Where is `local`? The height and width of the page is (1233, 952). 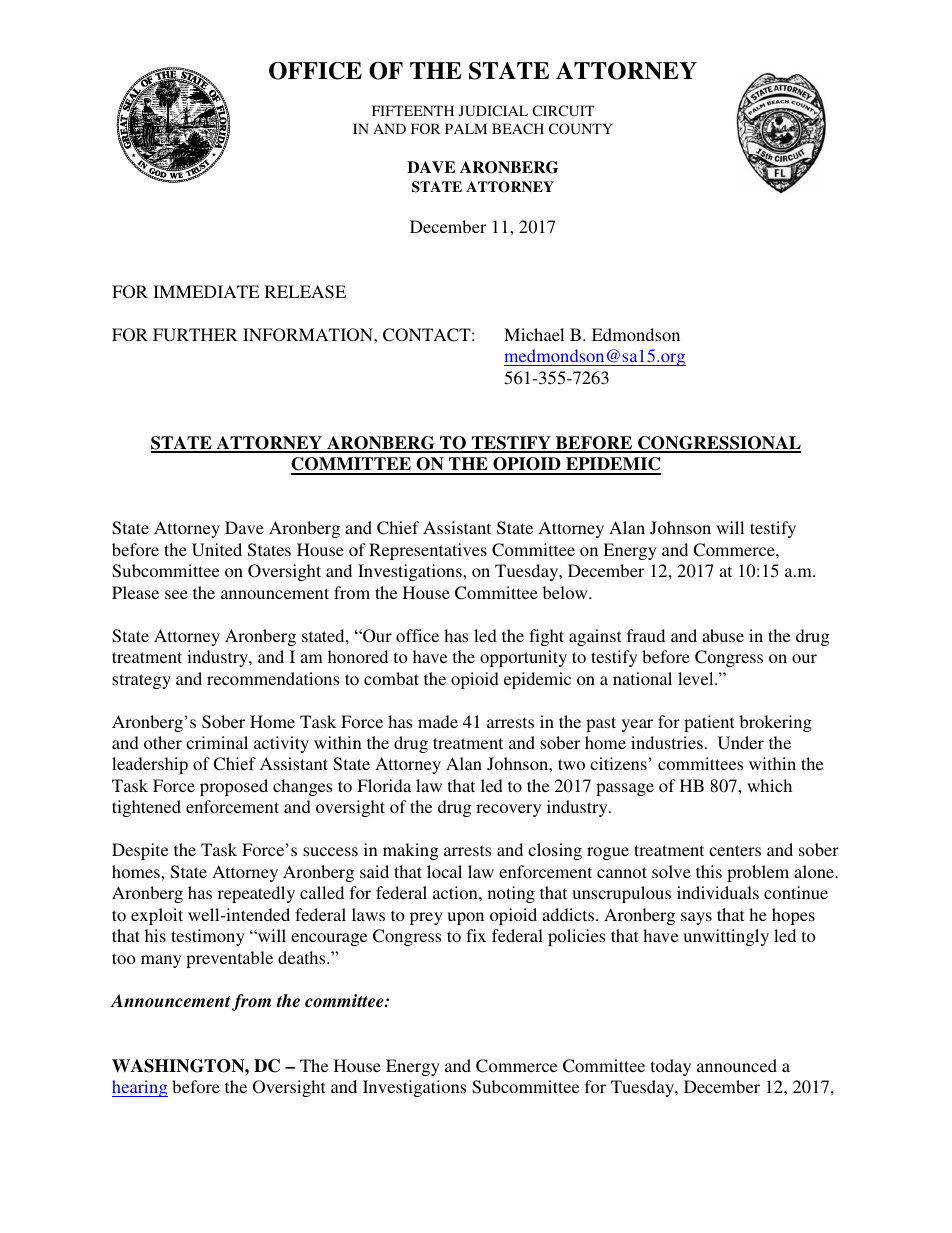
local is located at coordinates (444, 871).
